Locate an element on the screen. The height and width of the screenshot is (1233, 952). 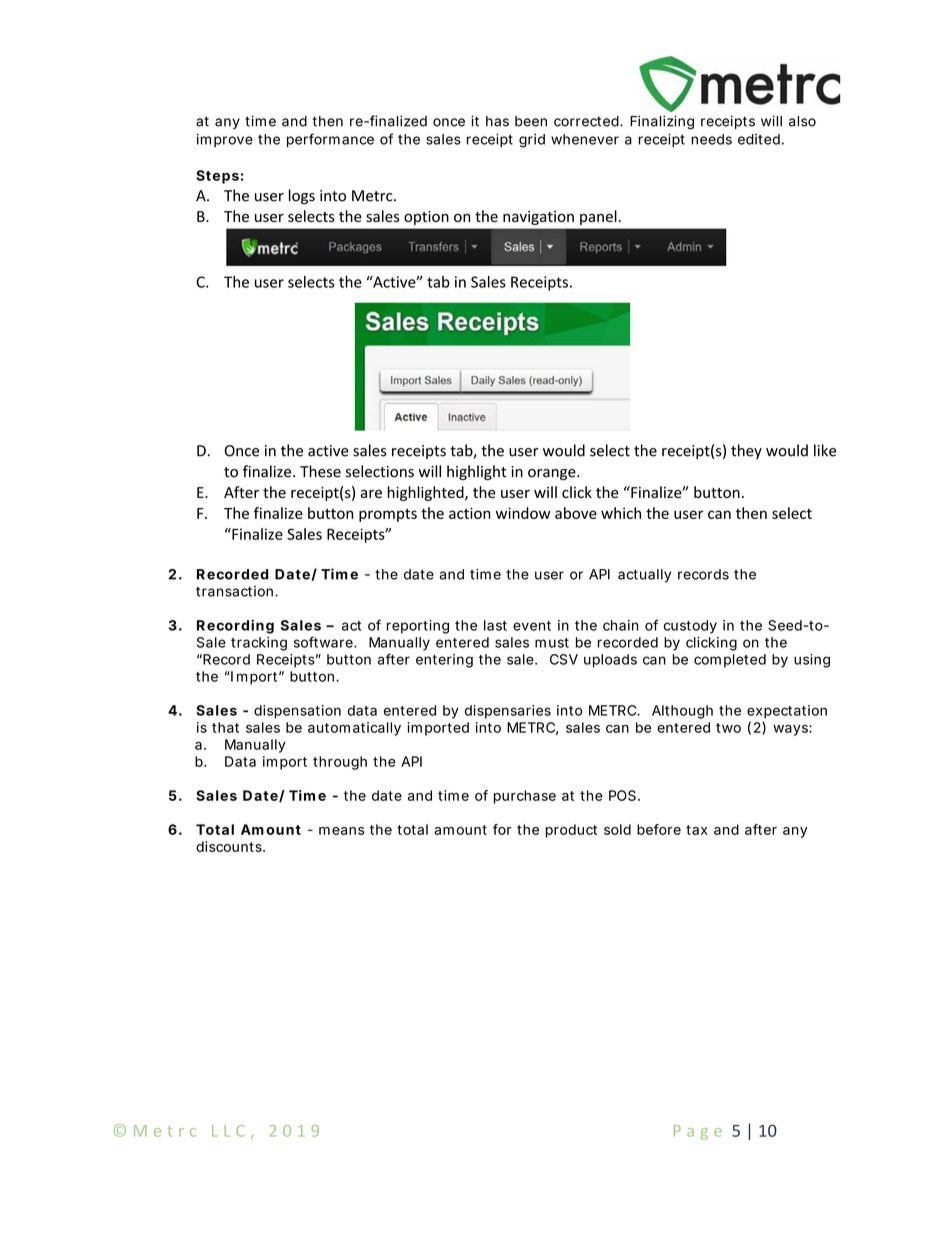
grid is located at coordinates (532, 141).
